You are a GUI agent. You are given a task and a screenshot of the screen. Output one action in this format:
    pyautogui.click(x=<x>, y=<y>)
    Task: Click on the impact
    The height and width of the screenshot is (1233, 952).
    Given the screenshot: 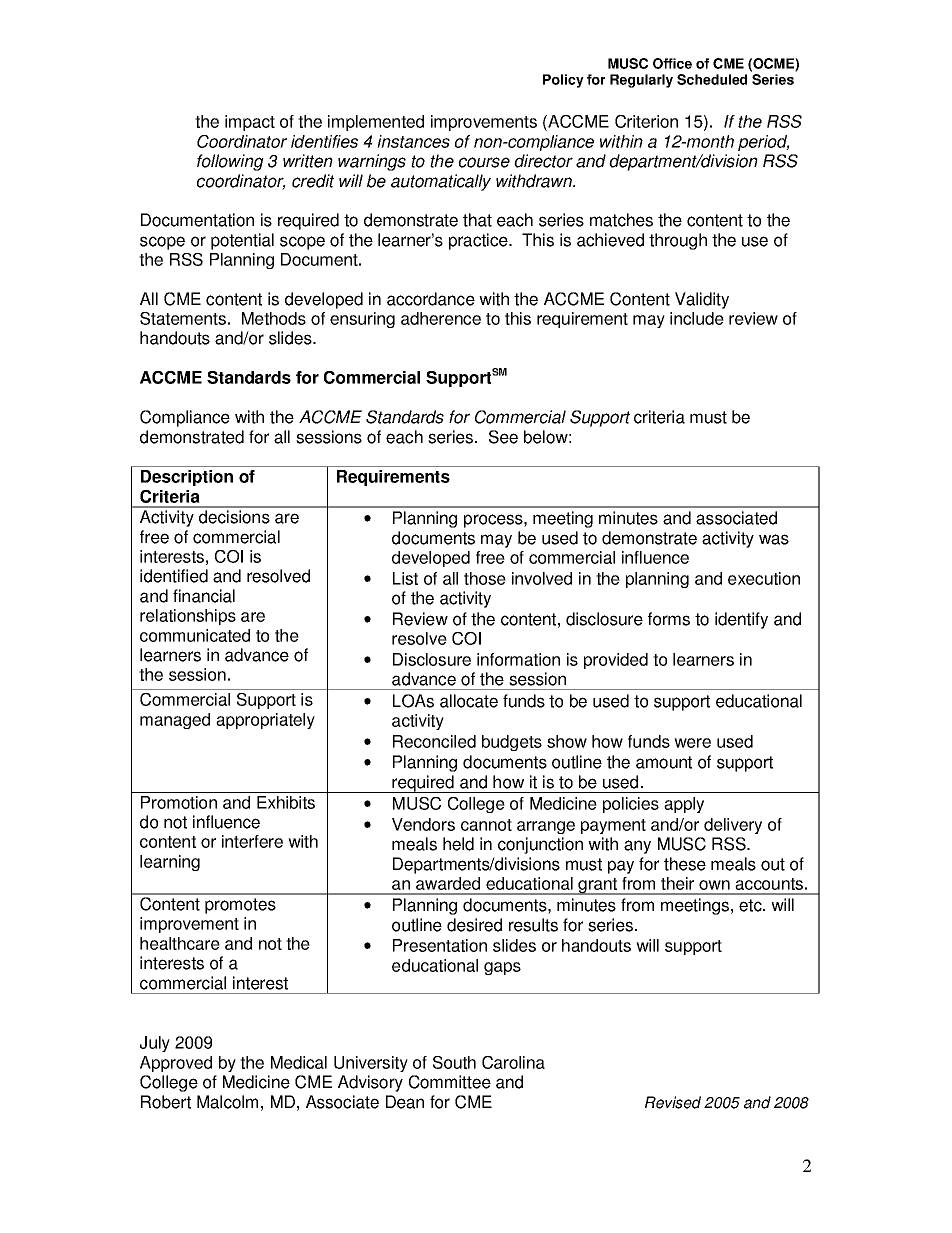 What is the action you would take?
    pyautogui.click(x=250, y=123)
